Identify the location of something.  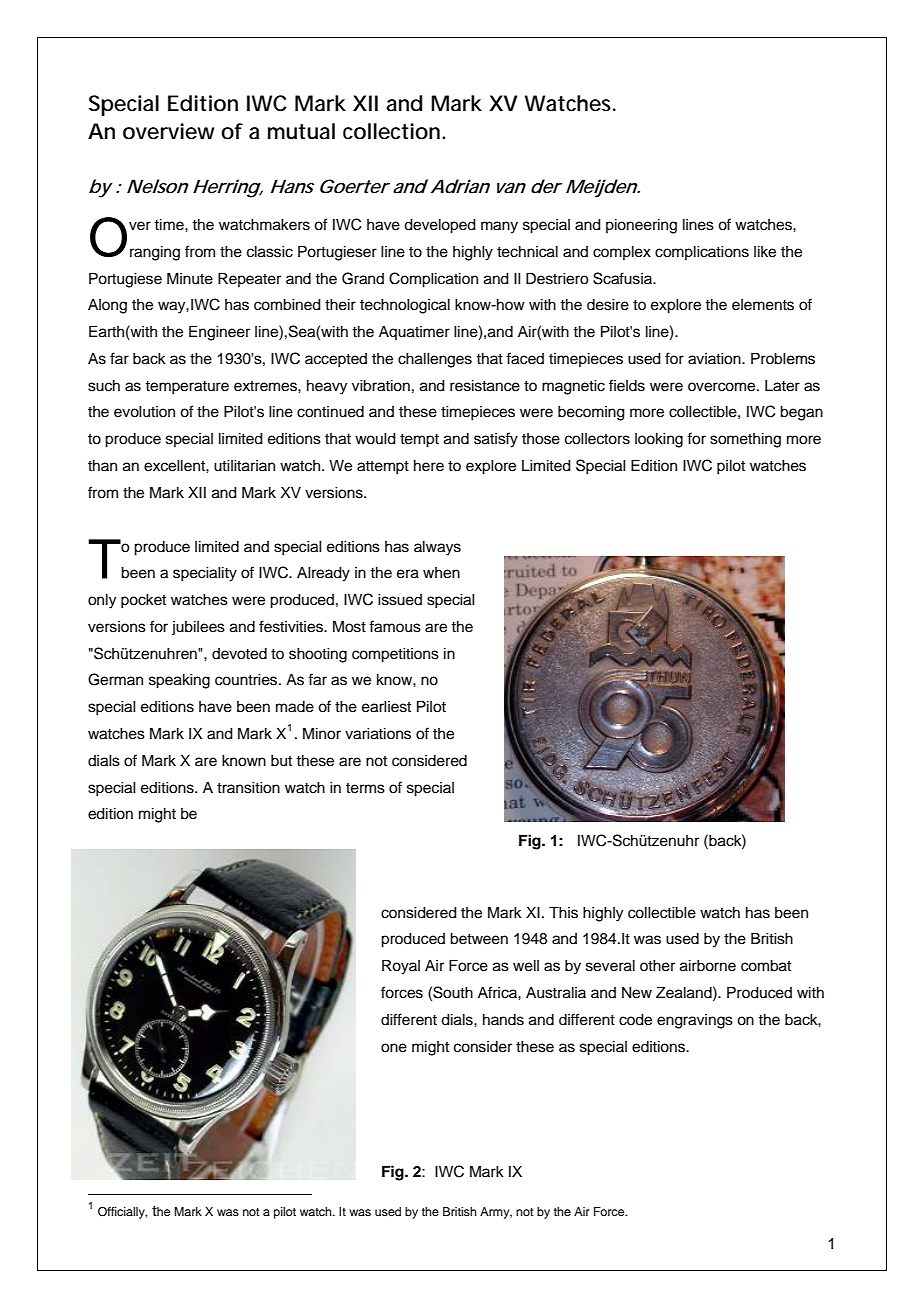
(745, 440).
